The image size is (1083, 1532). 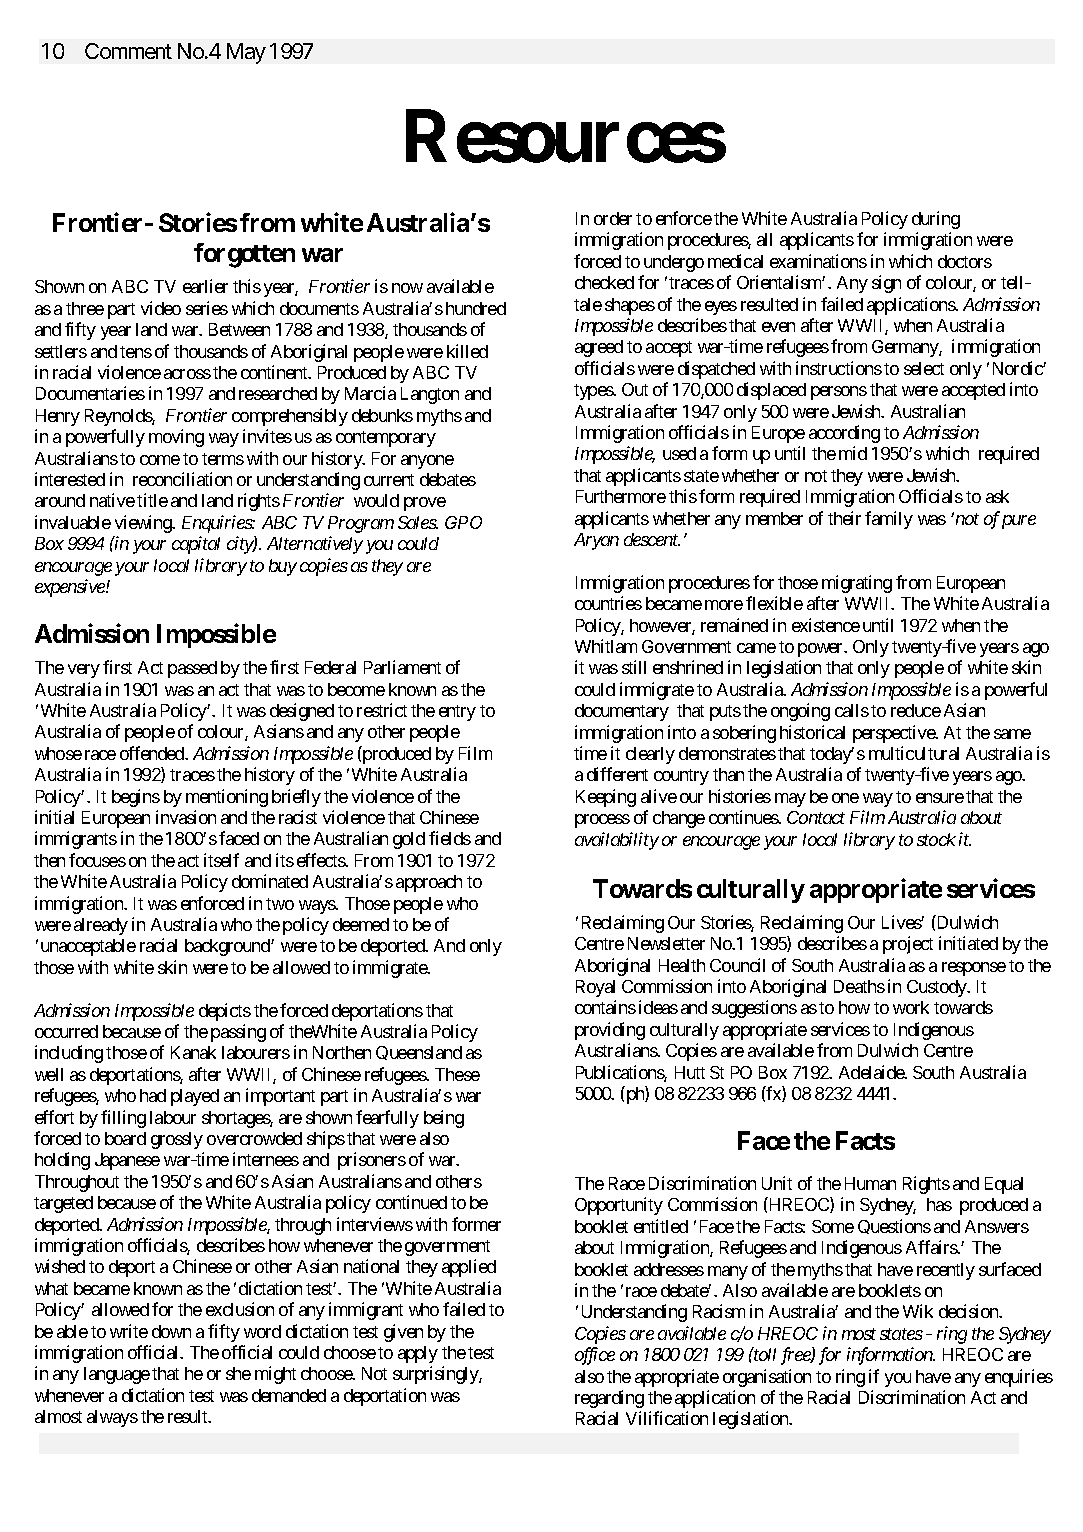 What do you see at coordinates (965, 261) in the screenshot?
I see `doctors` at bounding box center [965, 261].
